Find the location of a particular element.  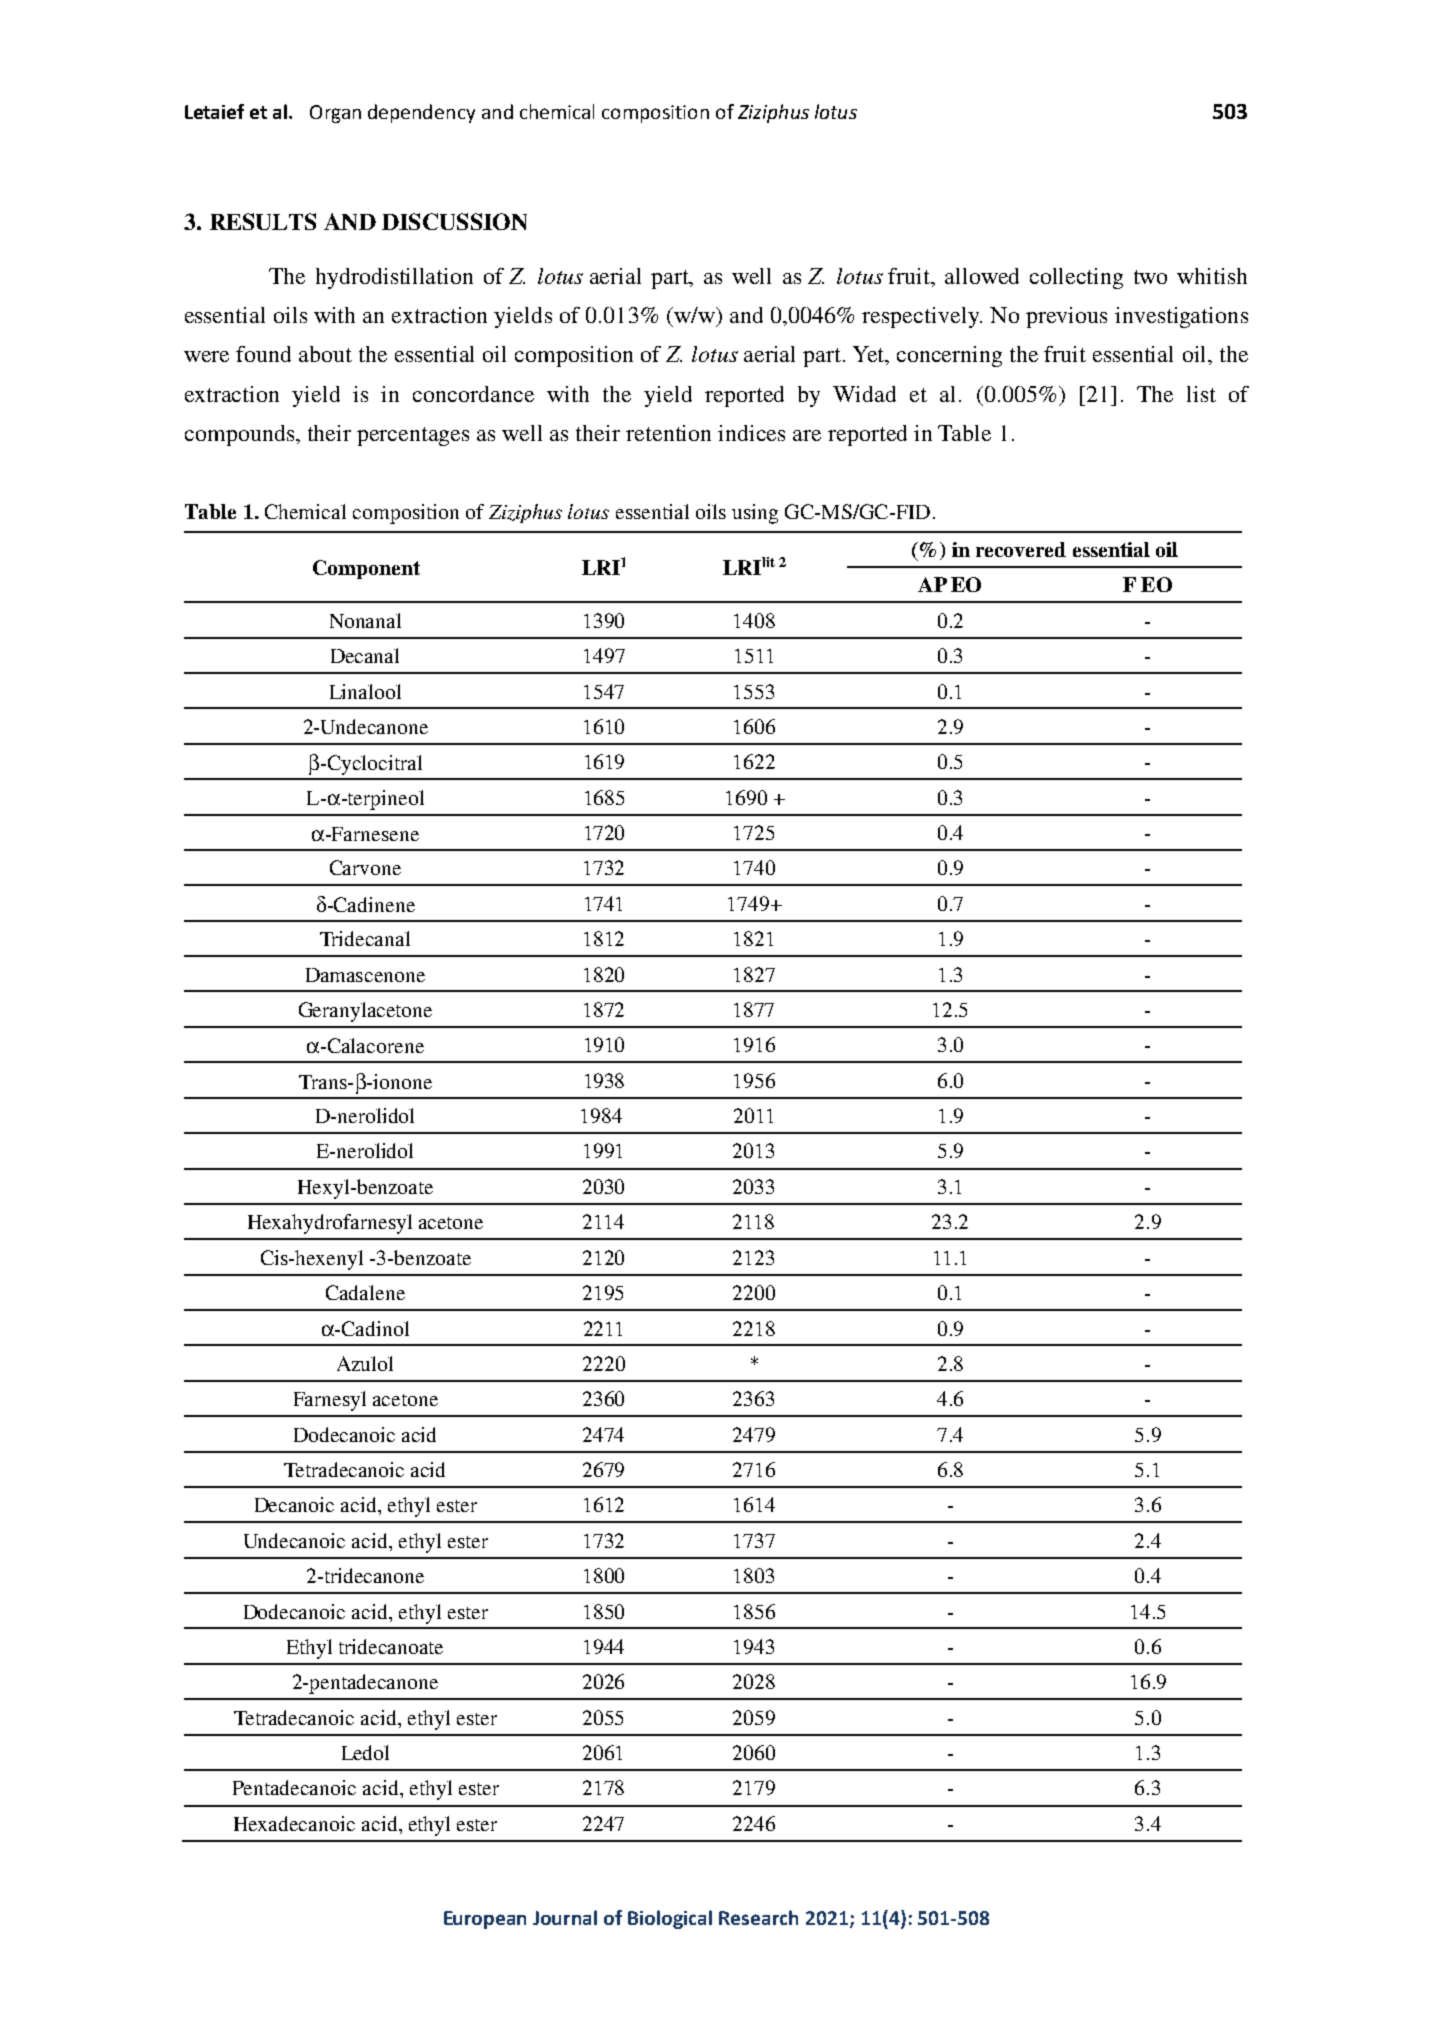

Organ is located at coordinates (335, 114).
